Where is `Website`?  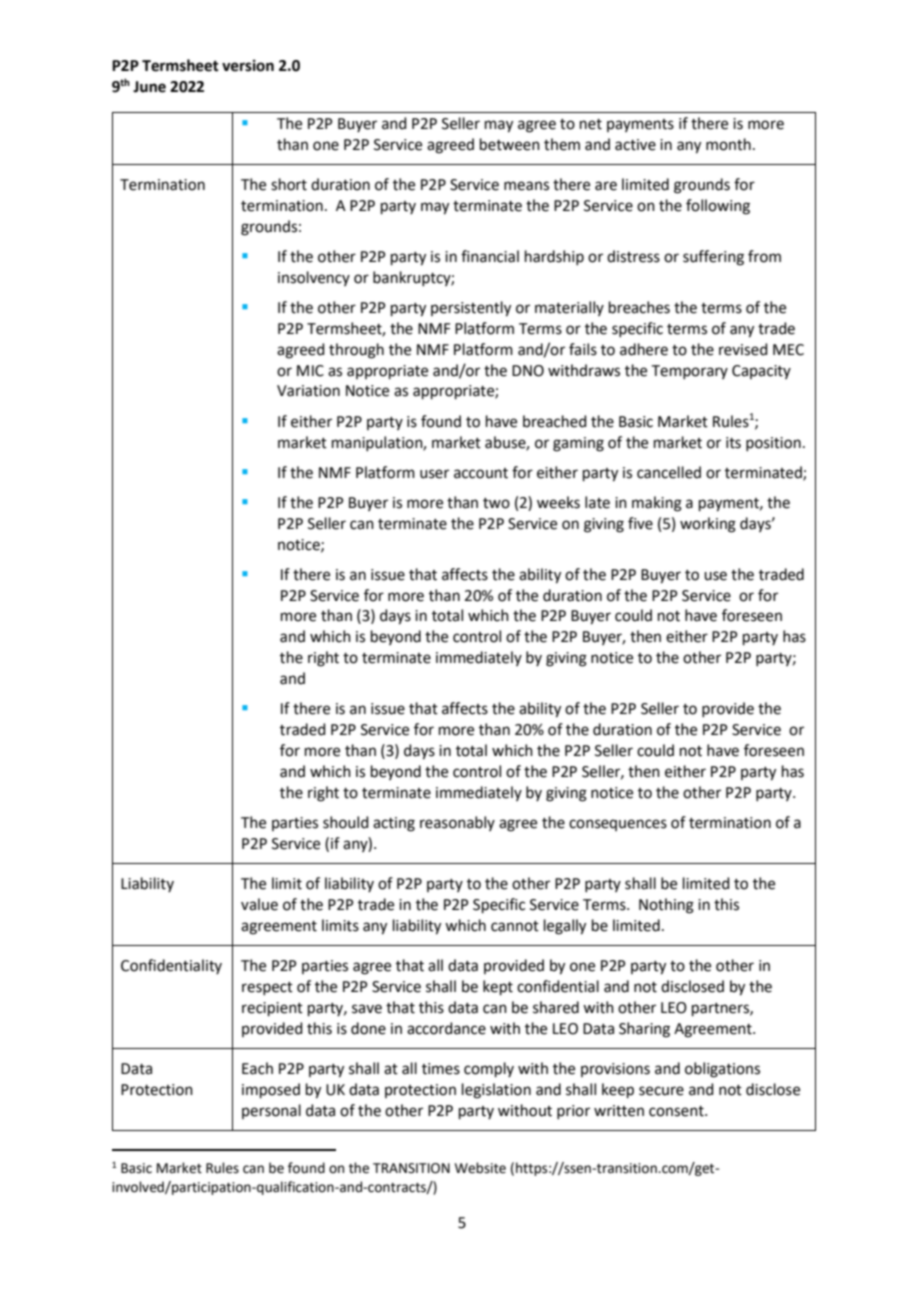
Website is located at coordinates (480, 1168).
